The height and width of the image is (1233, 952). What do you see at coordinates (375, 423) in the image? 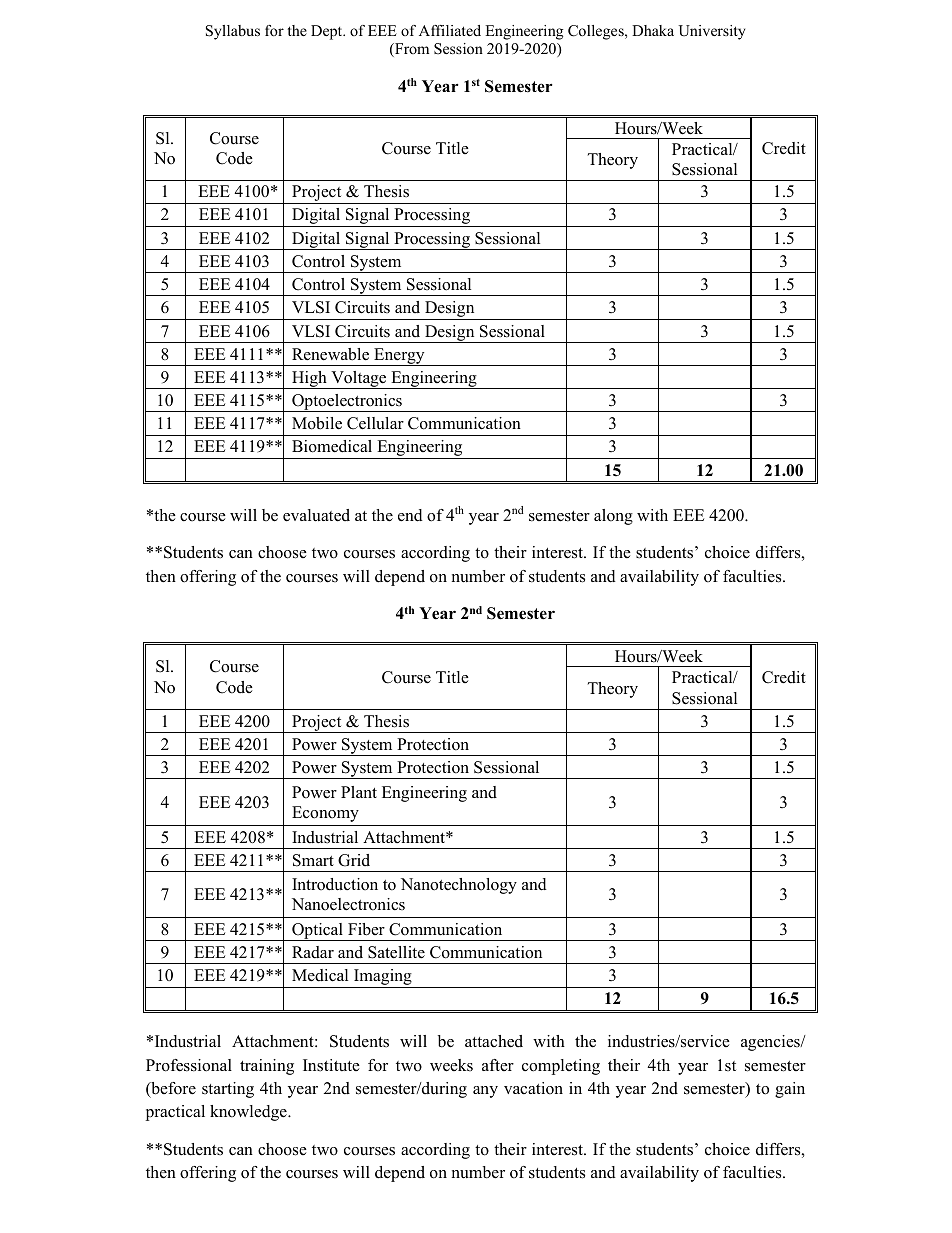
I see `Cellular` at bounding box center [375, 423].
